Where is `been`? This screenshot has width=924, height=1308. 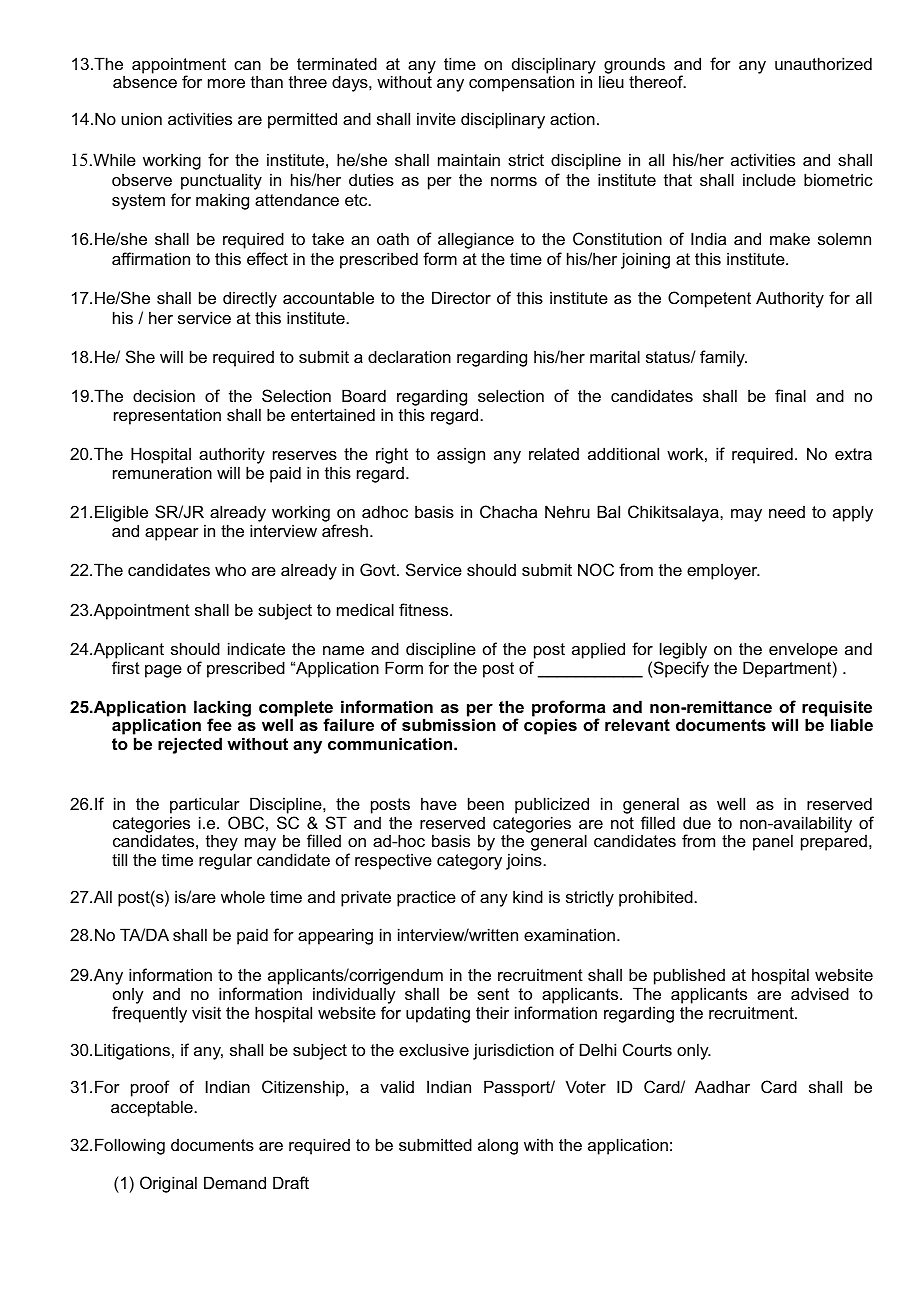
been is located at coordinates (486, 803).
